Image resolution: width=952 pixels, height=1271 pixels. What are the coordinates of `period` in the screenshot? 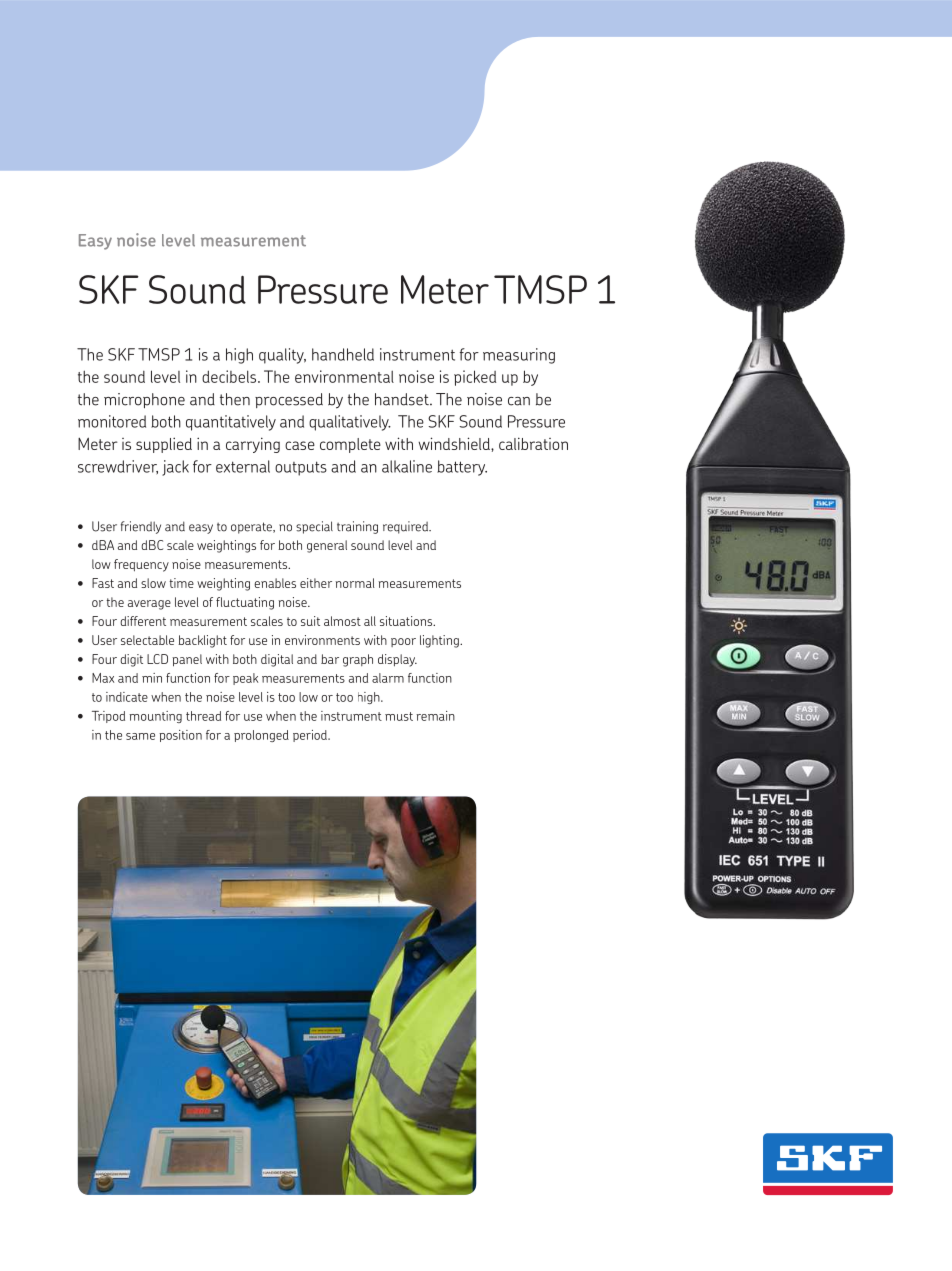 It's located at (311, 736).
